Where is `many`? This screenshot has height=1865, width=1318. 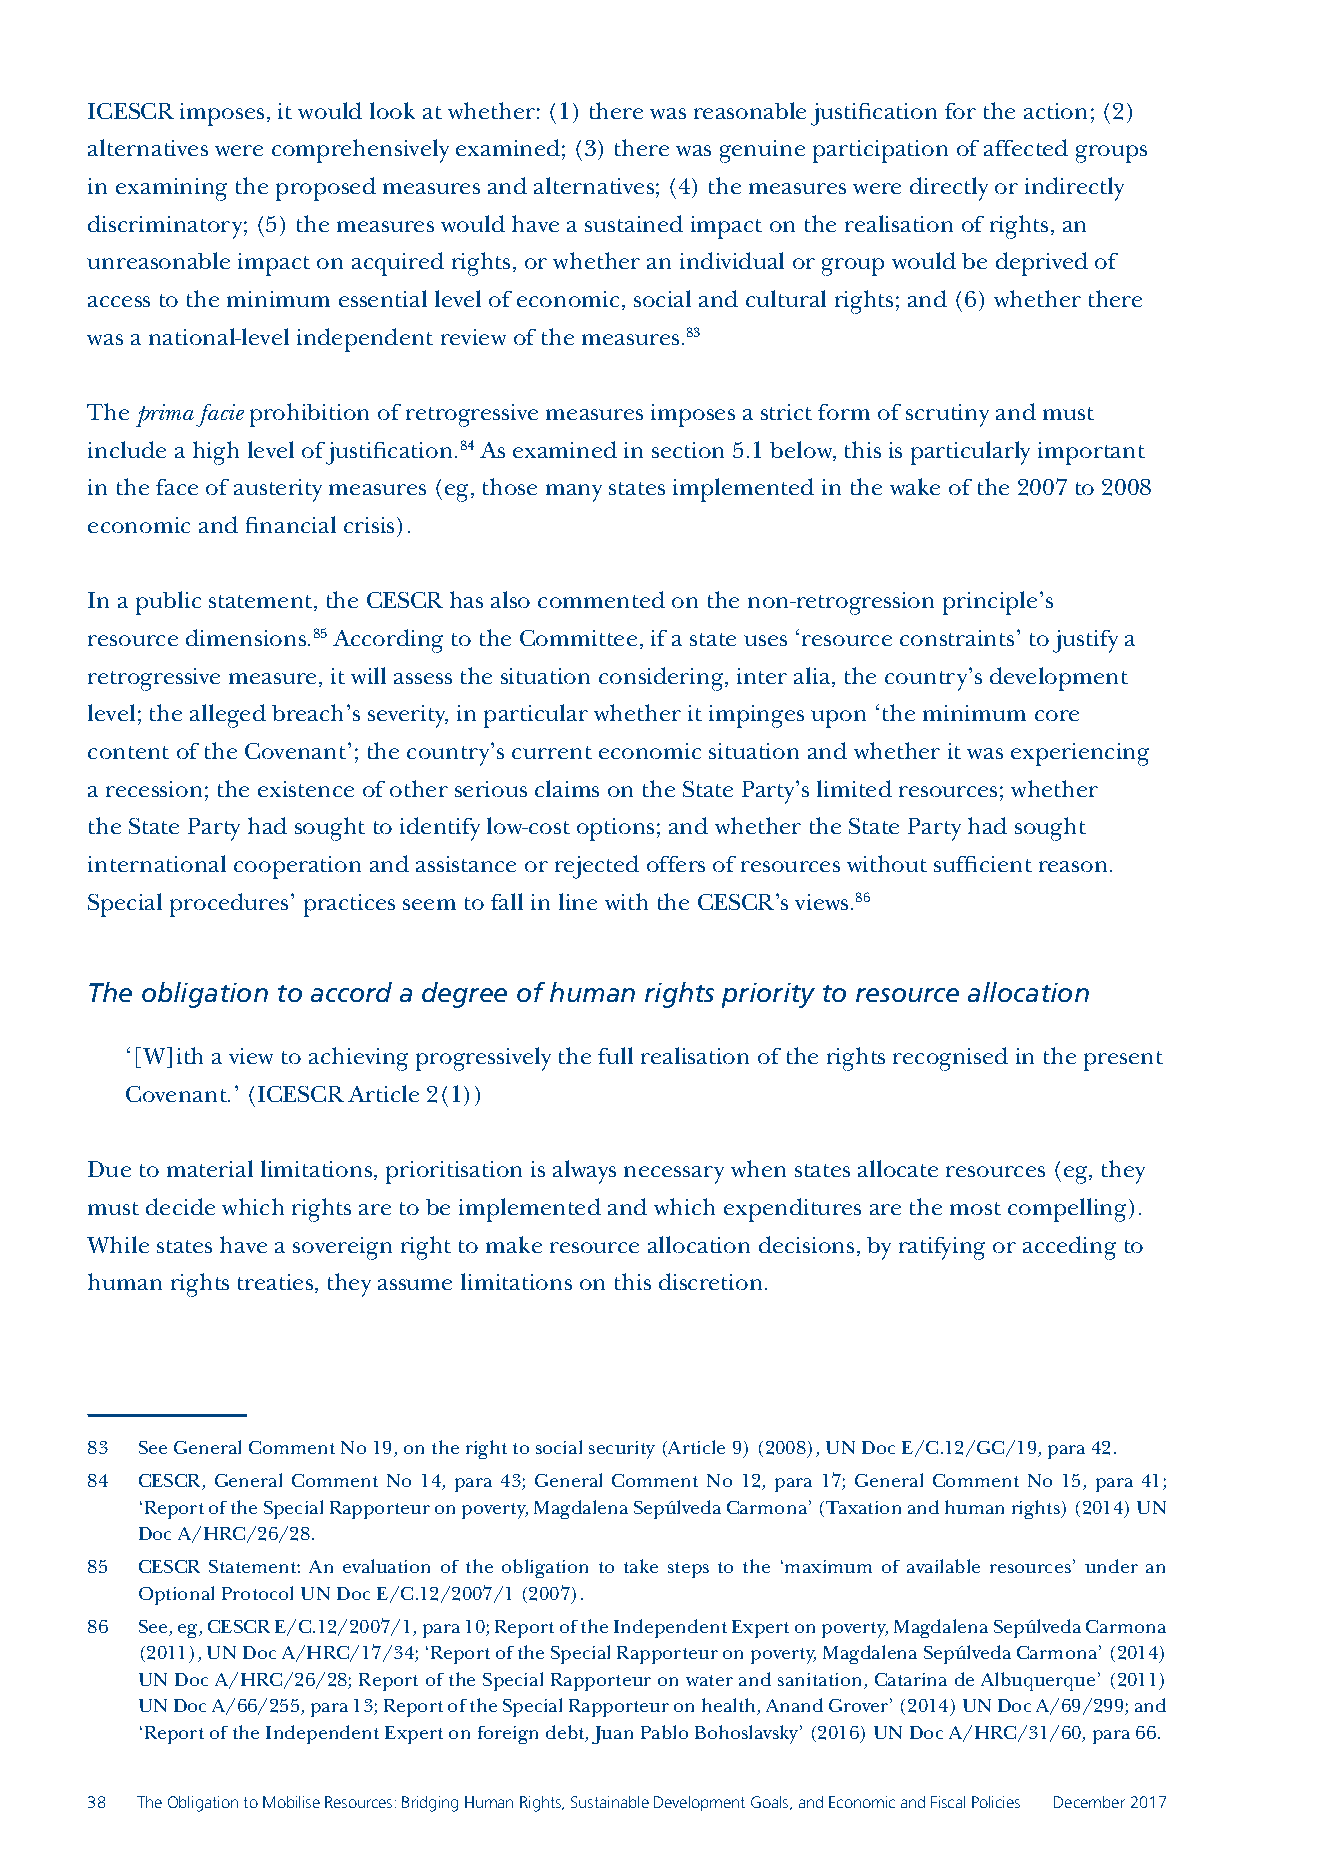
many is located at coordinates (574, 493).
